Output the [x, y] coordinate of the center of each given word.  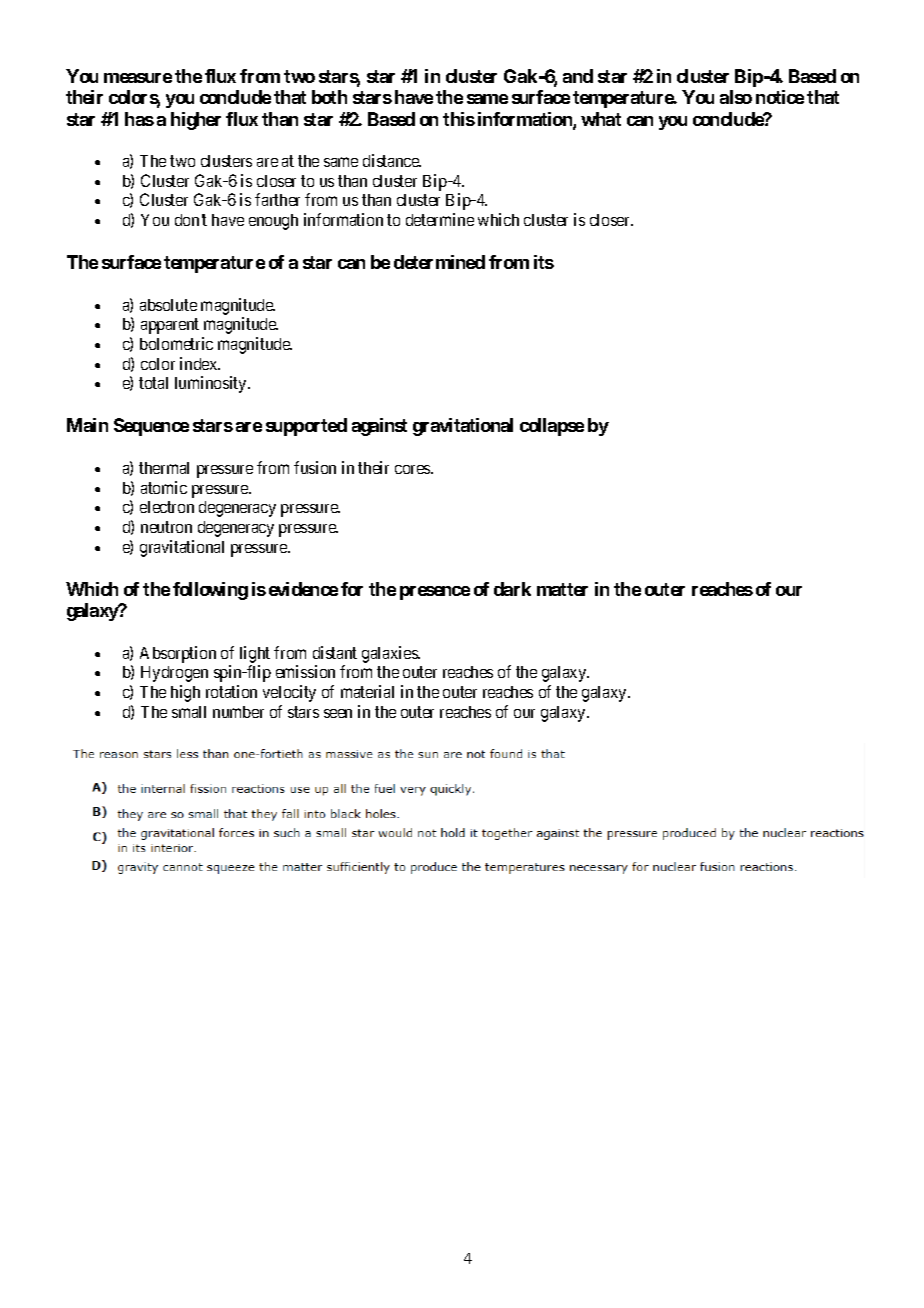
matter [562, 589]
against [379, 427]
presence [435, 593]
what [601, 119]
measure [138, 78]
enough [273, 222]
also [736, 97]
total [153, 383]
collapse [552, 427]
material [367, 691]
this [459, 119]
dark [512, 589]
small [189, 712]
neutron [166, 527]
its [544, 262]
